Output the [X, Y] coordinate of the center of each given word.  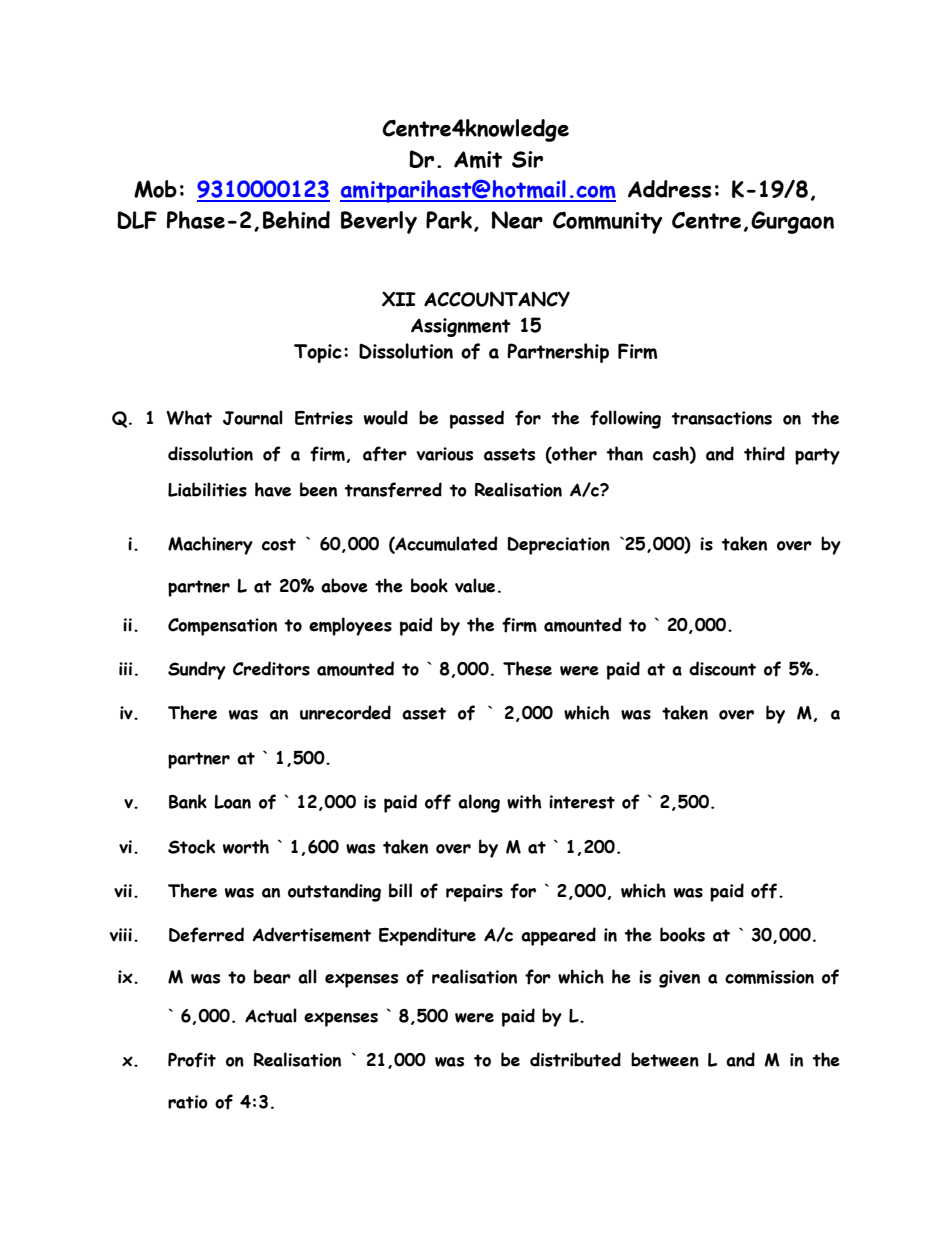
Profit [192, 1060]
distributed [575, 1059]
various [444, 454]
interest [582, 802]
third [764, 453]
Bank [188, 801]
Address [669, 189]
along [479, 803]
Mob [155, 189]
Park [450, 221]
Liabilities [207, 489]
